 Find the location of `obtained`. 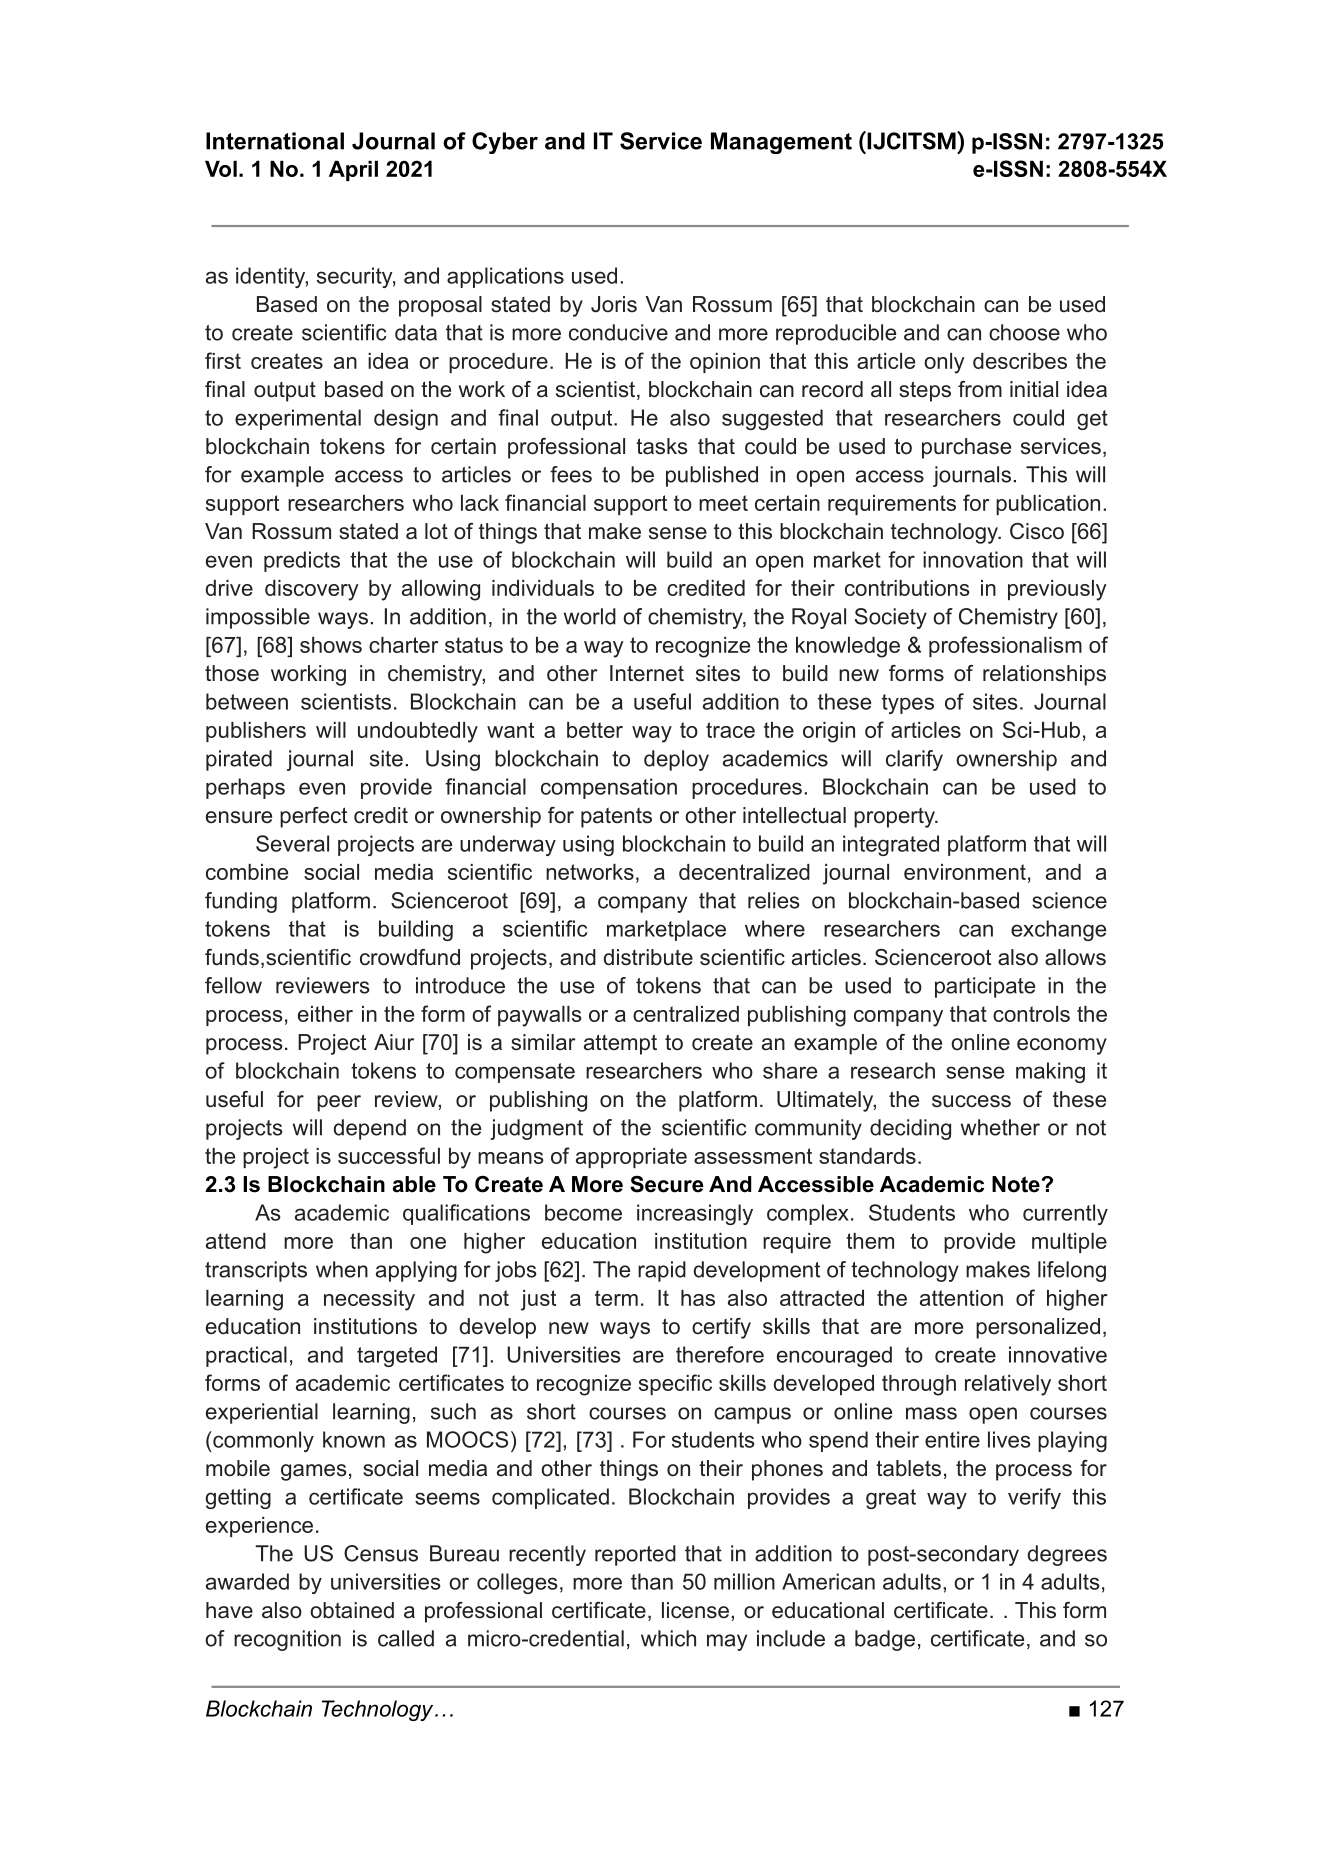

obtained is located at coordinates (352, 1610).
